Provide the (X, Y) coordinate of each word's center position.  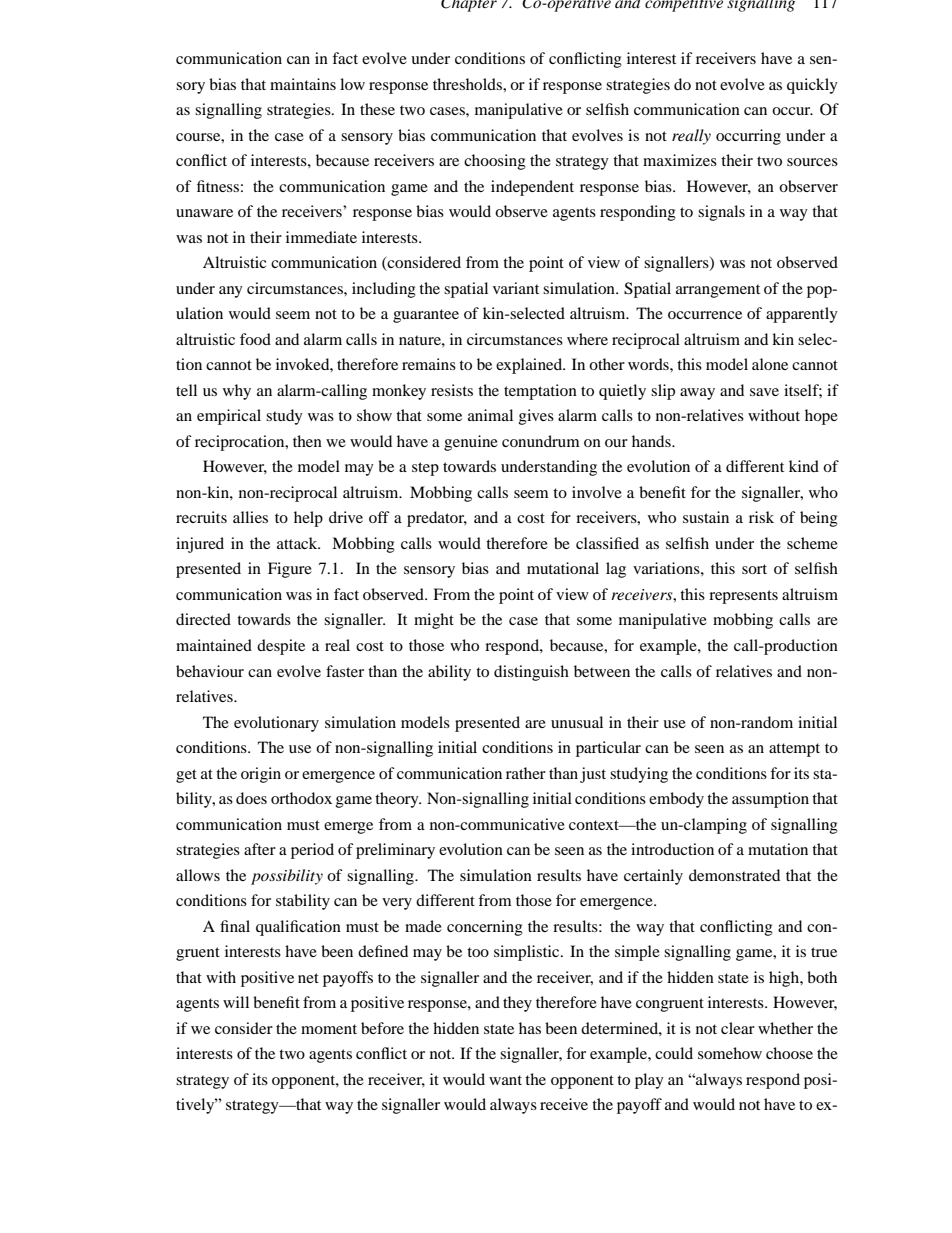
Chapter (469, 6)
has (530, 1028)
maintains (303, 84)
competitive (684, 6)
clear (738, 1028)
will (236, 1002)
